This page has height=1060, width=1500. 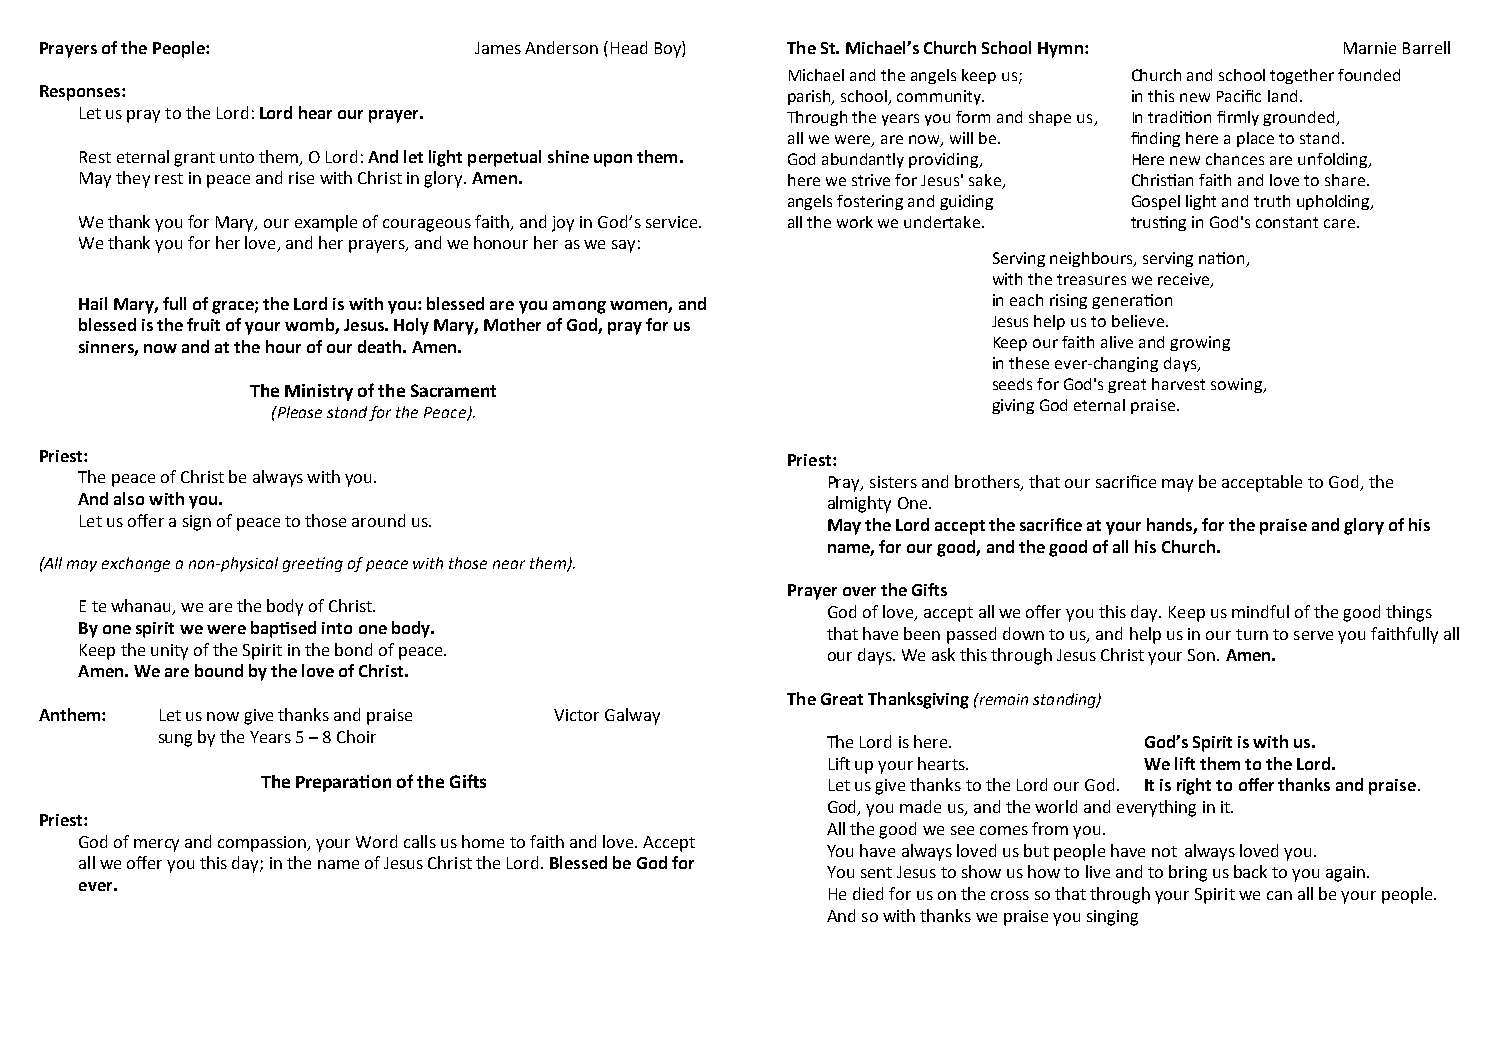 What do you see at coordinates (263, 844) in the page?
I see `compassion` at bounding box center [263, 844].
